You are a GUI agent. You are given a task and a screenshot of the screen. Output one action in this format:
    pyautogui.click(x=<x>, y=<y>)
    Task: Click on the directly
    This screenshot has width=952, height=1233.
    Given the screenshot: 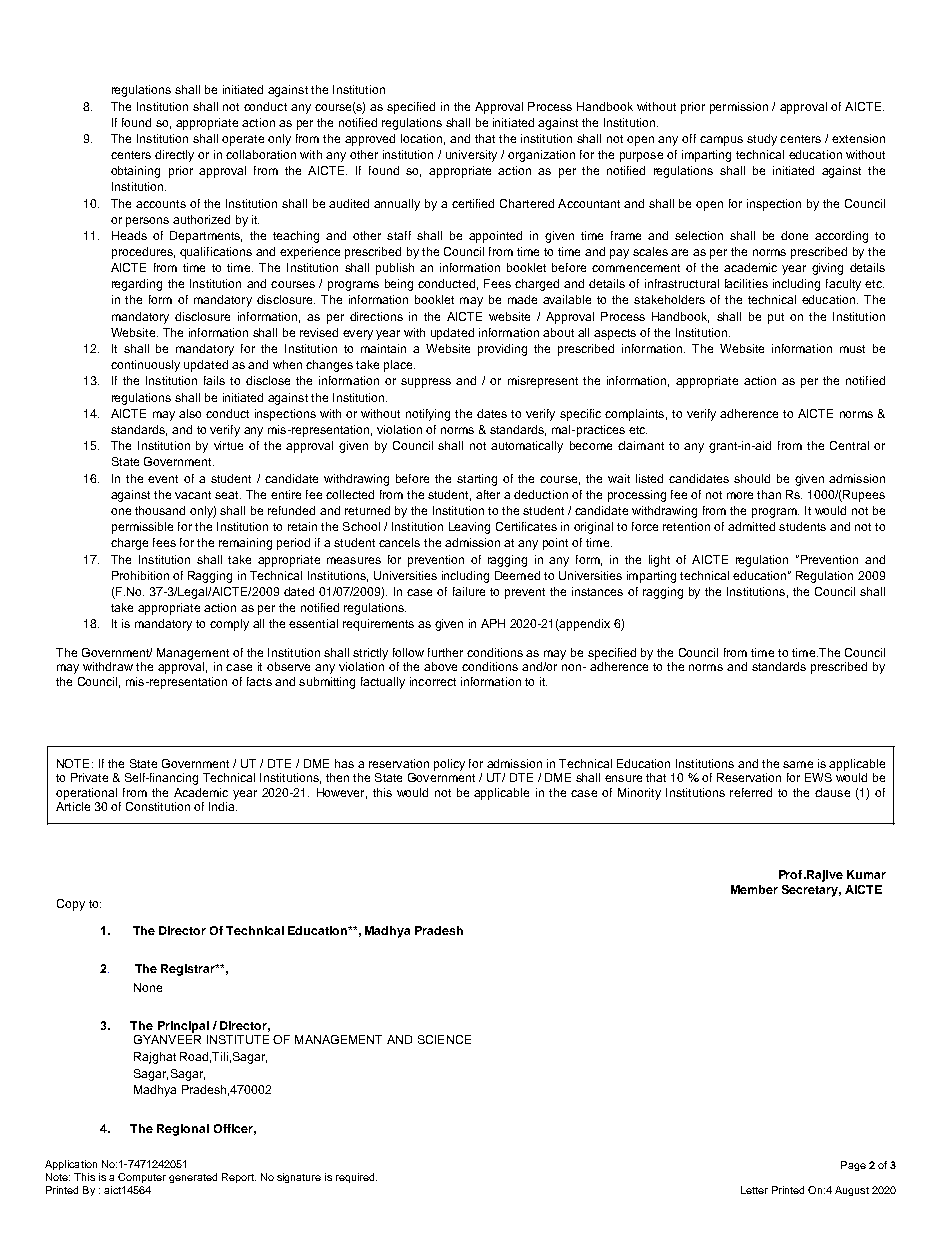 What is the action you would take?
    pyautogui.click(x=174, y=156)
